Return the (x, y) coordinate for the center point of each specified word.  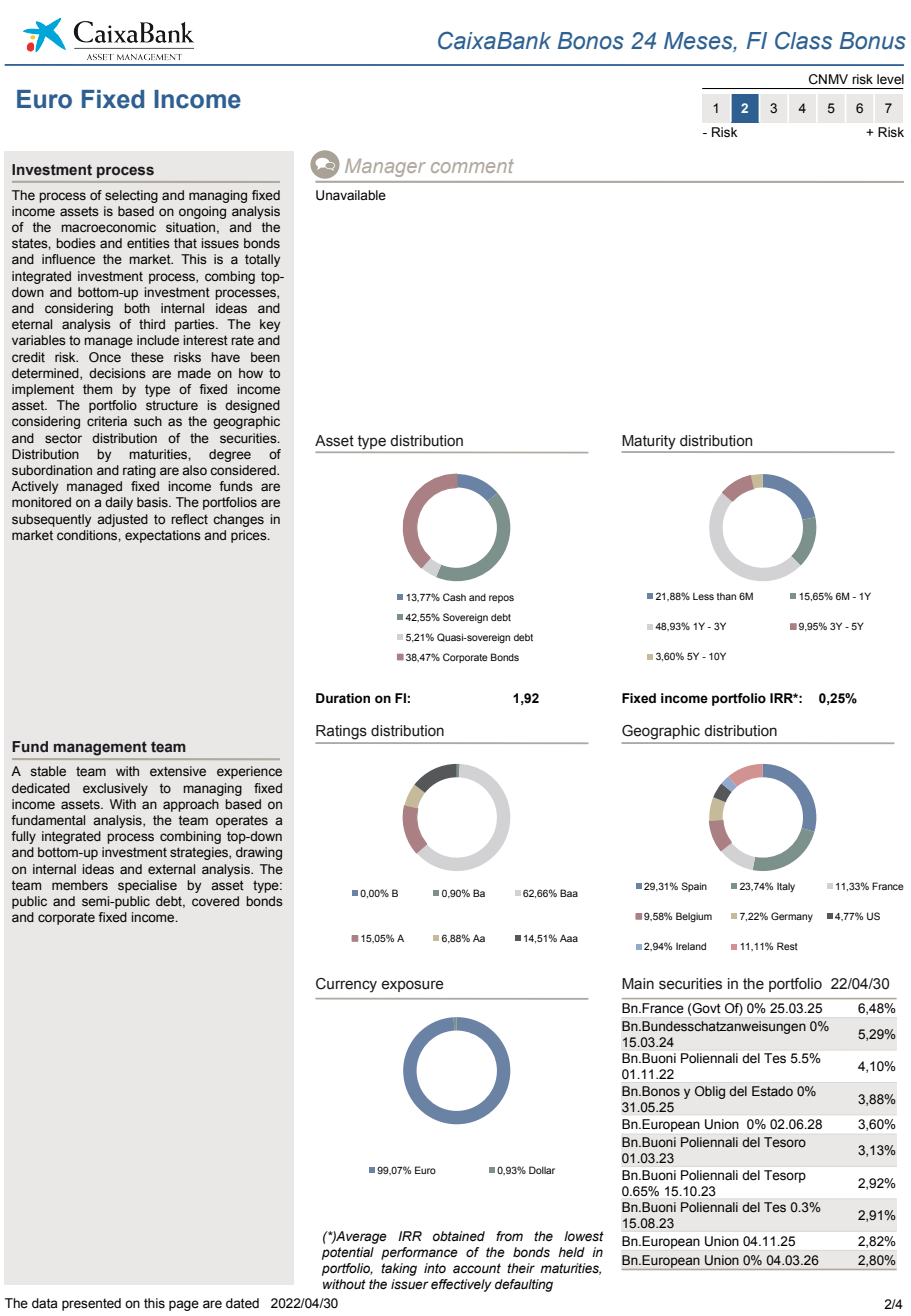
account (477, 1268)
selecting (131, 196)
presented (91, 1304)
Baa (569, 893)
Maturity (650, 443)
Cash (454, 597)
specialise (147, 886)
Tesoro (785, 1142)
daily (119, 503)
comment (472, 166)
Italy (786, 887)
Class (803, 40)
